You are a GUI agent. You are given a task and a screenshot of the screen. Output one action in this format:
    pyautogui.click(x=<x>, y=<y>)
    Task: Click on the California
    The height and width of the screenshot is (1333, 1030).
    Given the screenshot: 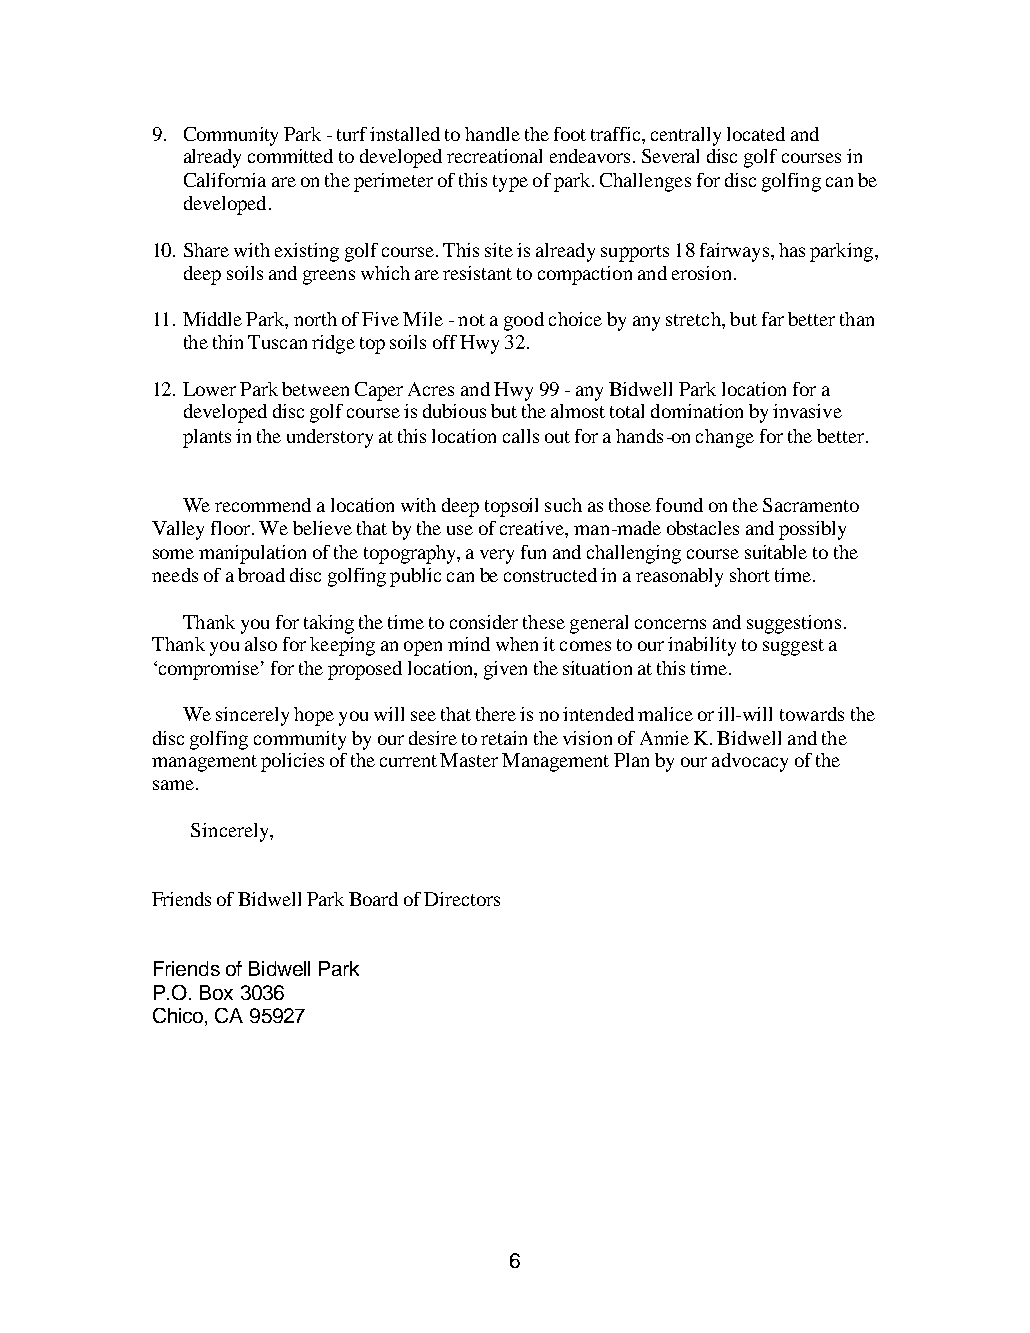 What is the action you would take?
    pyautogui.click(x=225, y=180)
